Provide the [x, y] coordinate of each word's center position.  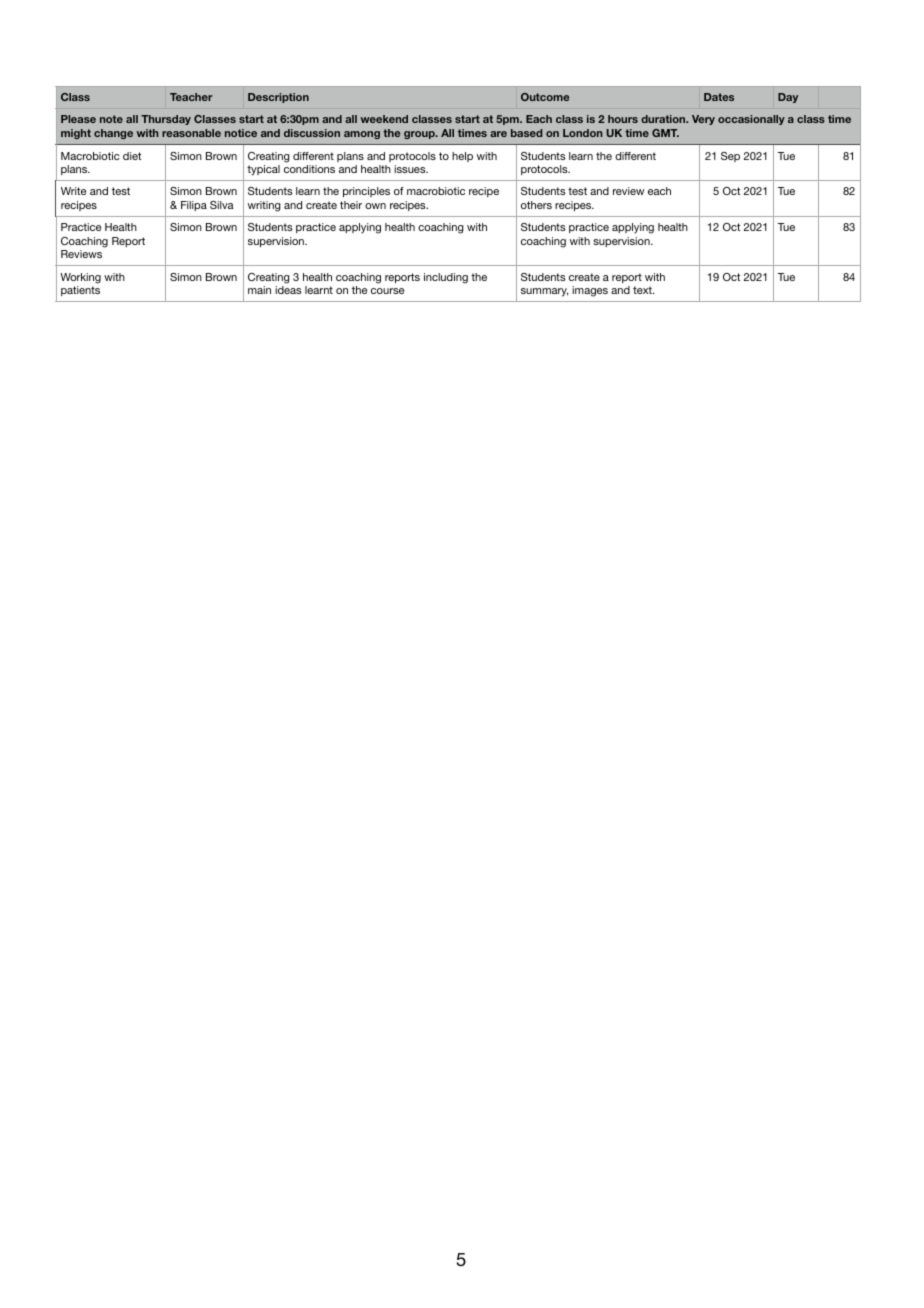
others [536, 205]
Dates [719, 97]
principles [366, 192]
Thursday [166, 120]
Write [73, 191]
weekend [384, 119]
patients [80, 291]
